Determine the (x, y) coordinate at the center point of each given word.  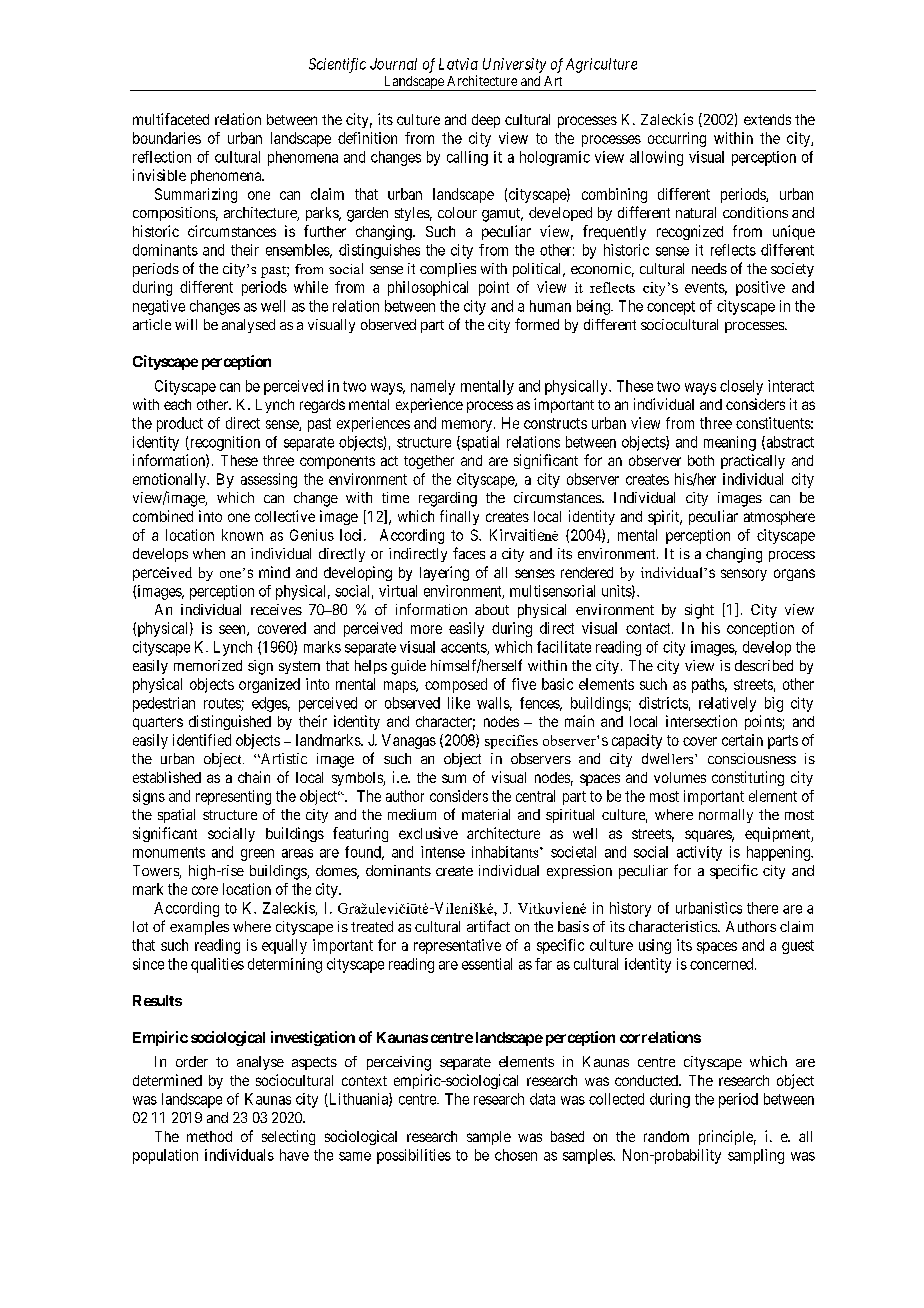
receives (276, 609)
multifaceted (171, 119)
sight (699, 611)
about (492, 609)
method (209, 1136)
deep (486, 121)
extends (767, 119)
